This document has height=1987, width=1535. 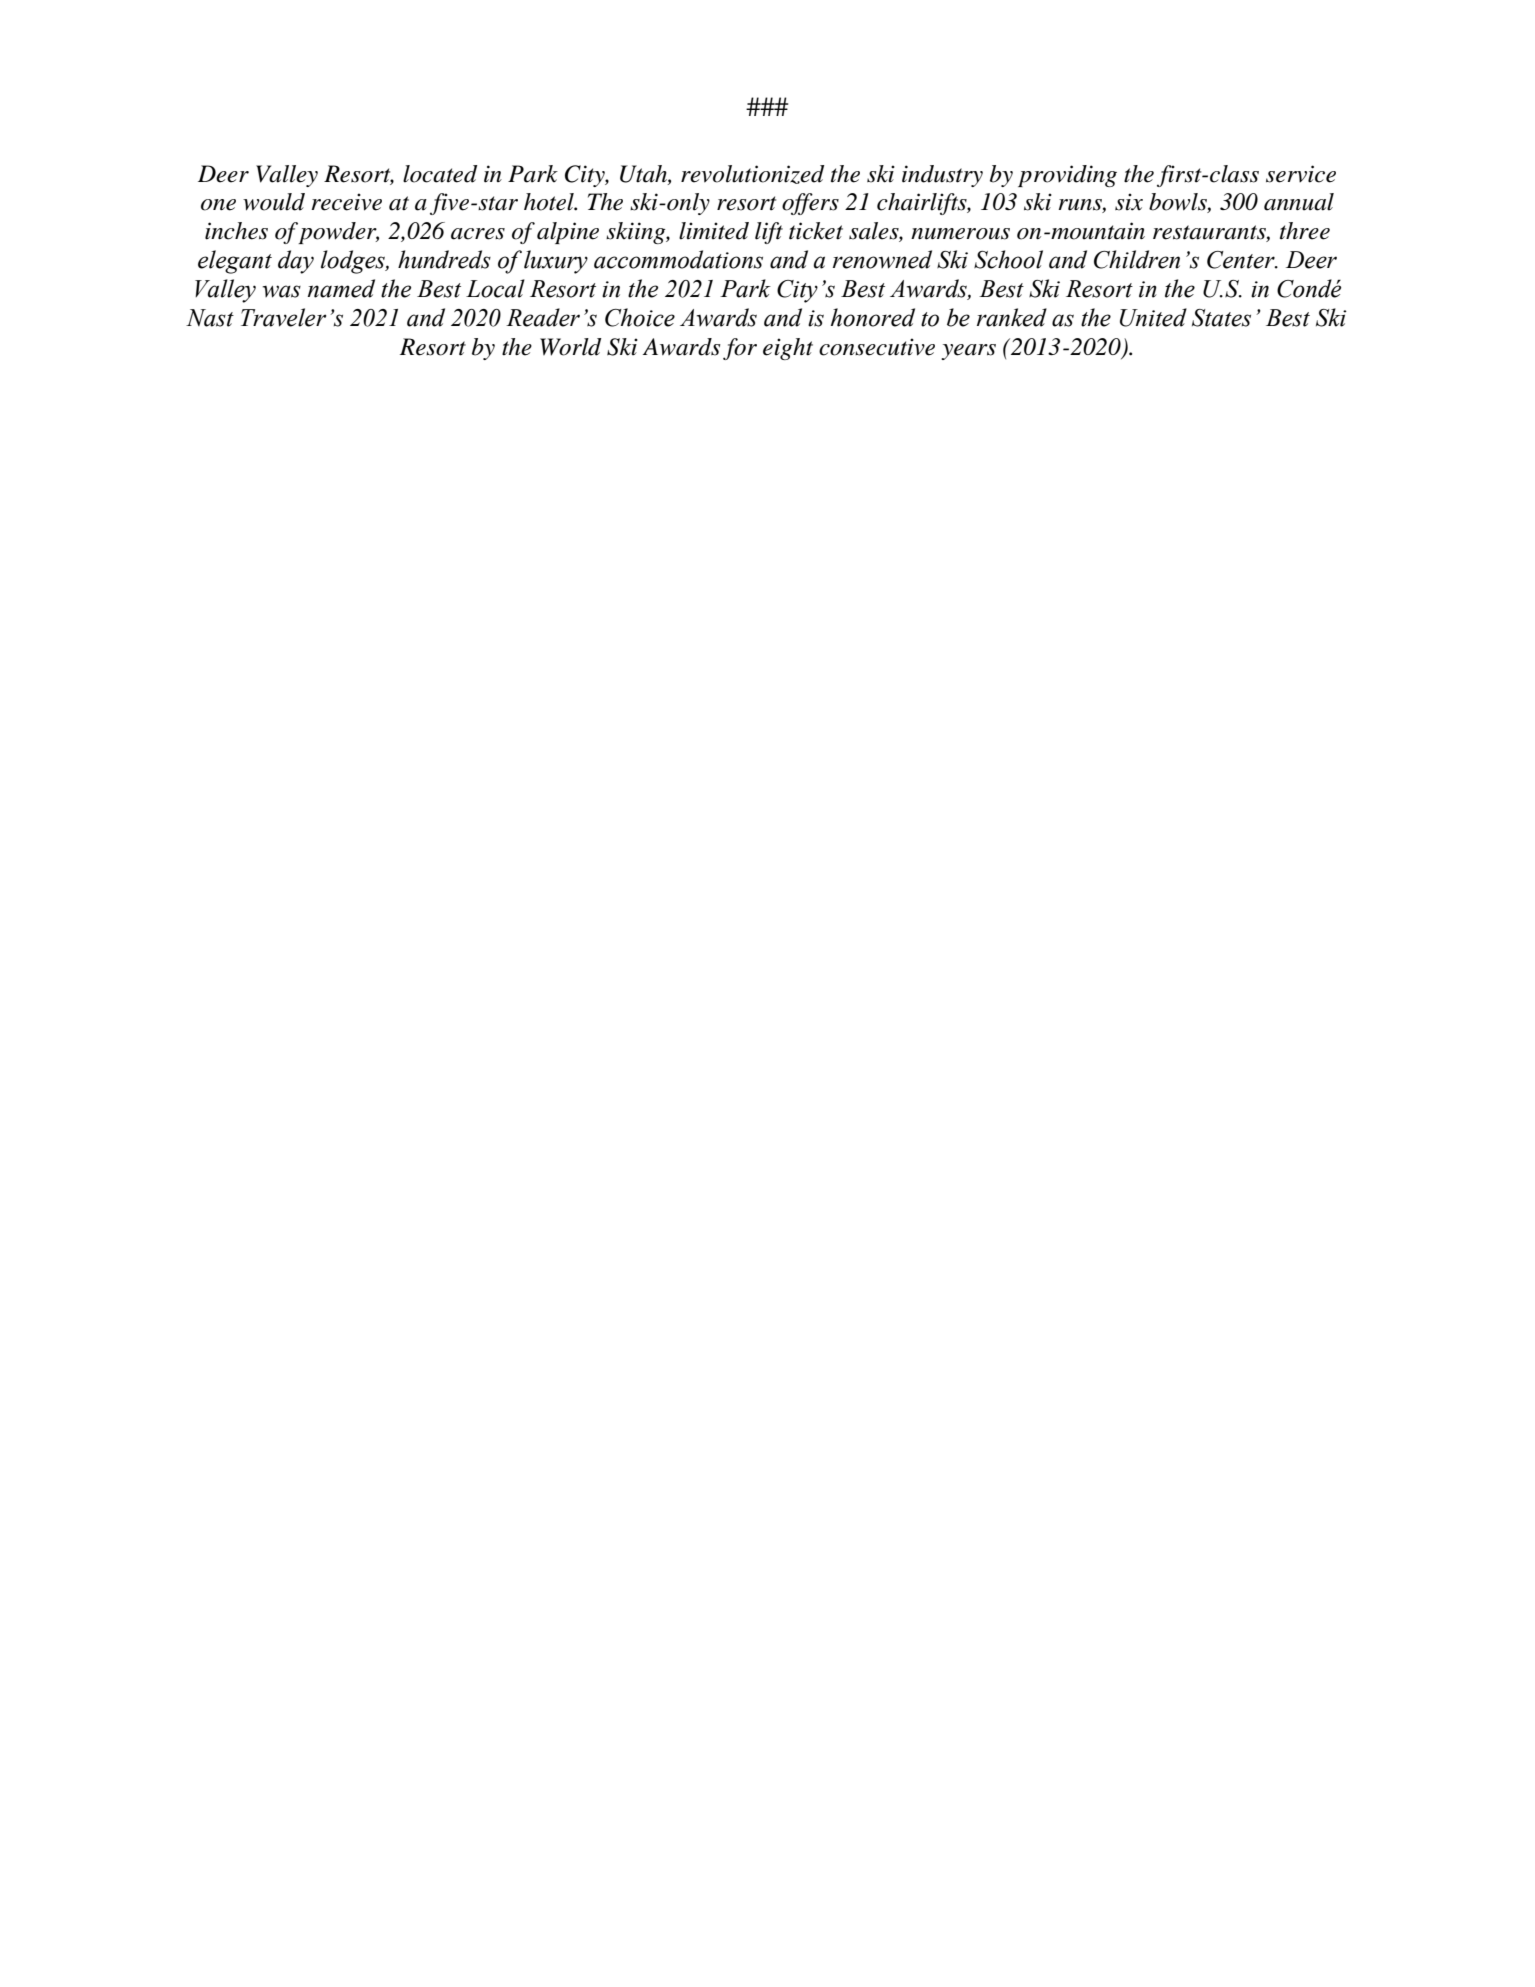 What do you see at coordinates (1067, 176) in the document?
I see `providing` at bounding box center [1067, 176].
